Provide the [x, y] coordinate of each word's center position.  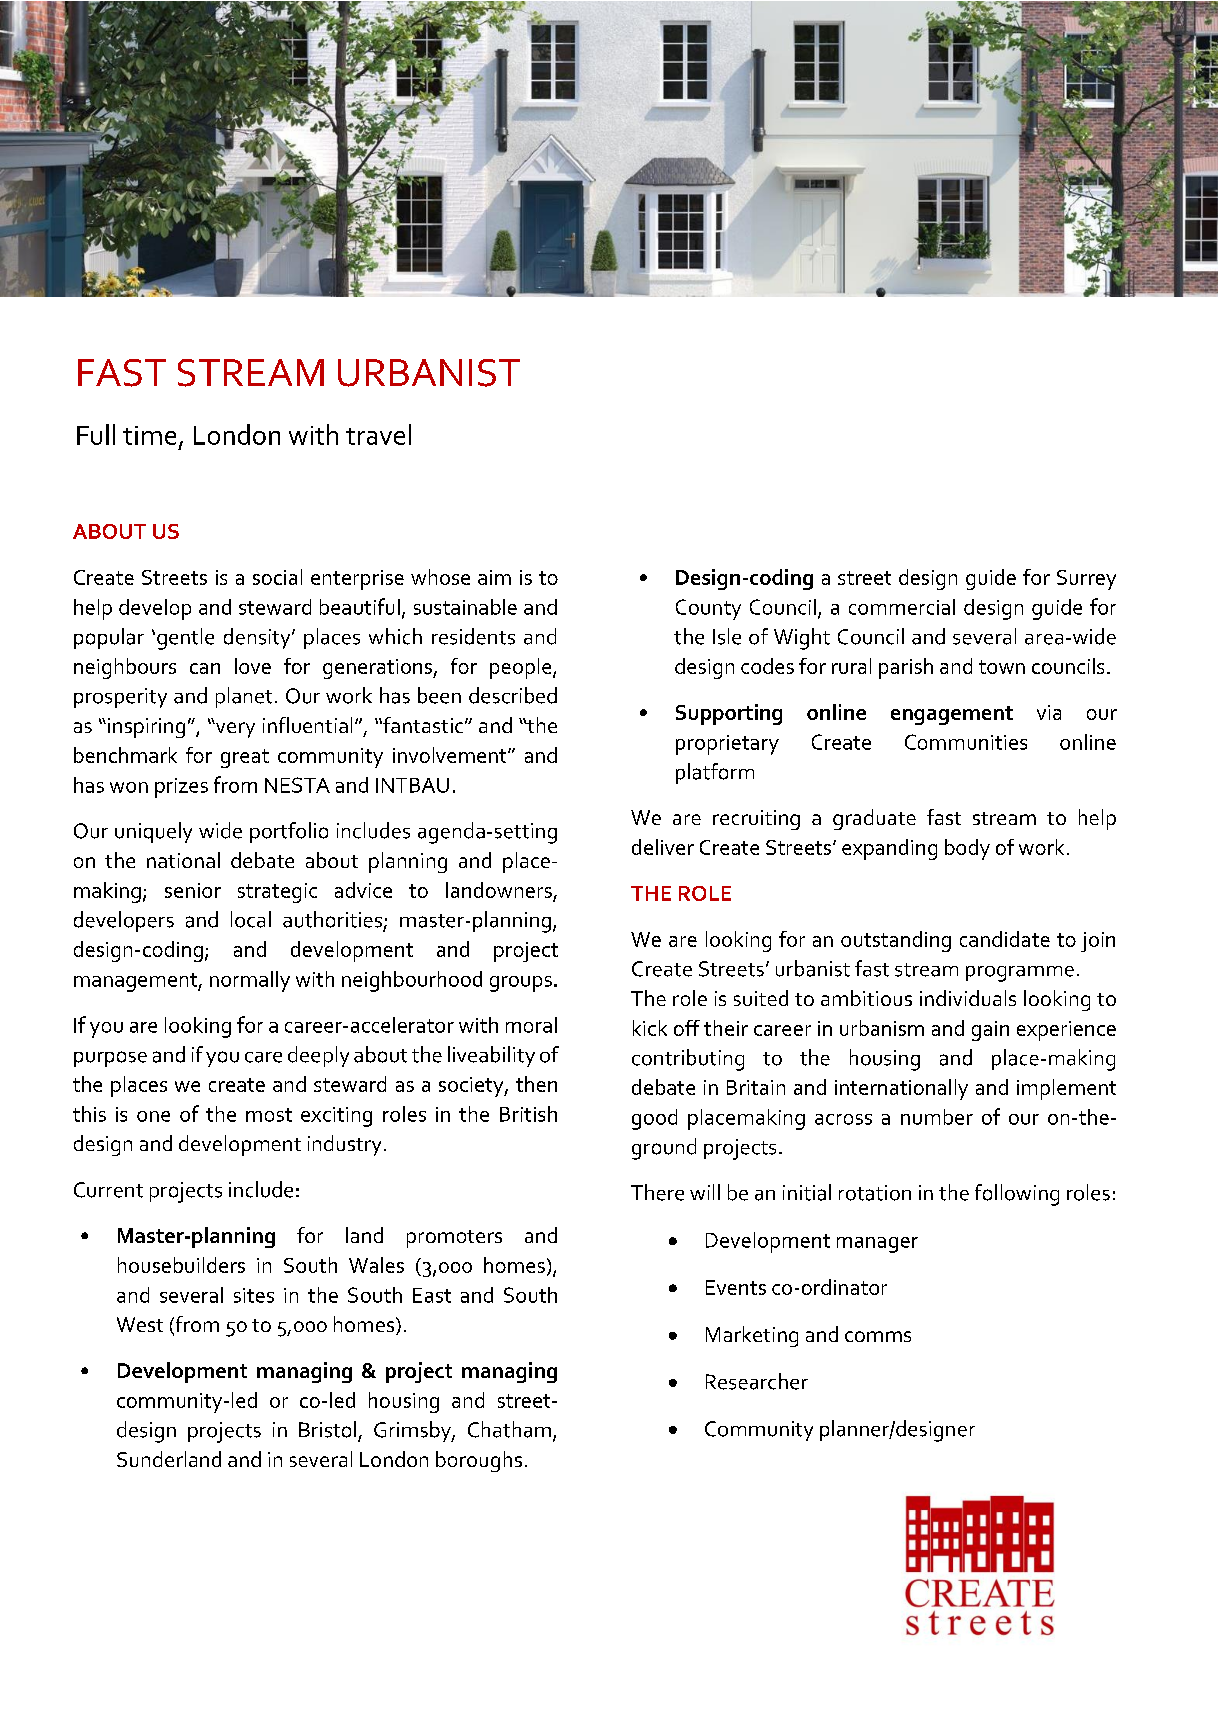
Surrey [1086, 580]
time [149, 435]
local [251, 919]
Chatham [509, 1429]
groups [521, 984]
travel [378, 434]
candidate [1005, 939]
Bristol [327, 1429]
